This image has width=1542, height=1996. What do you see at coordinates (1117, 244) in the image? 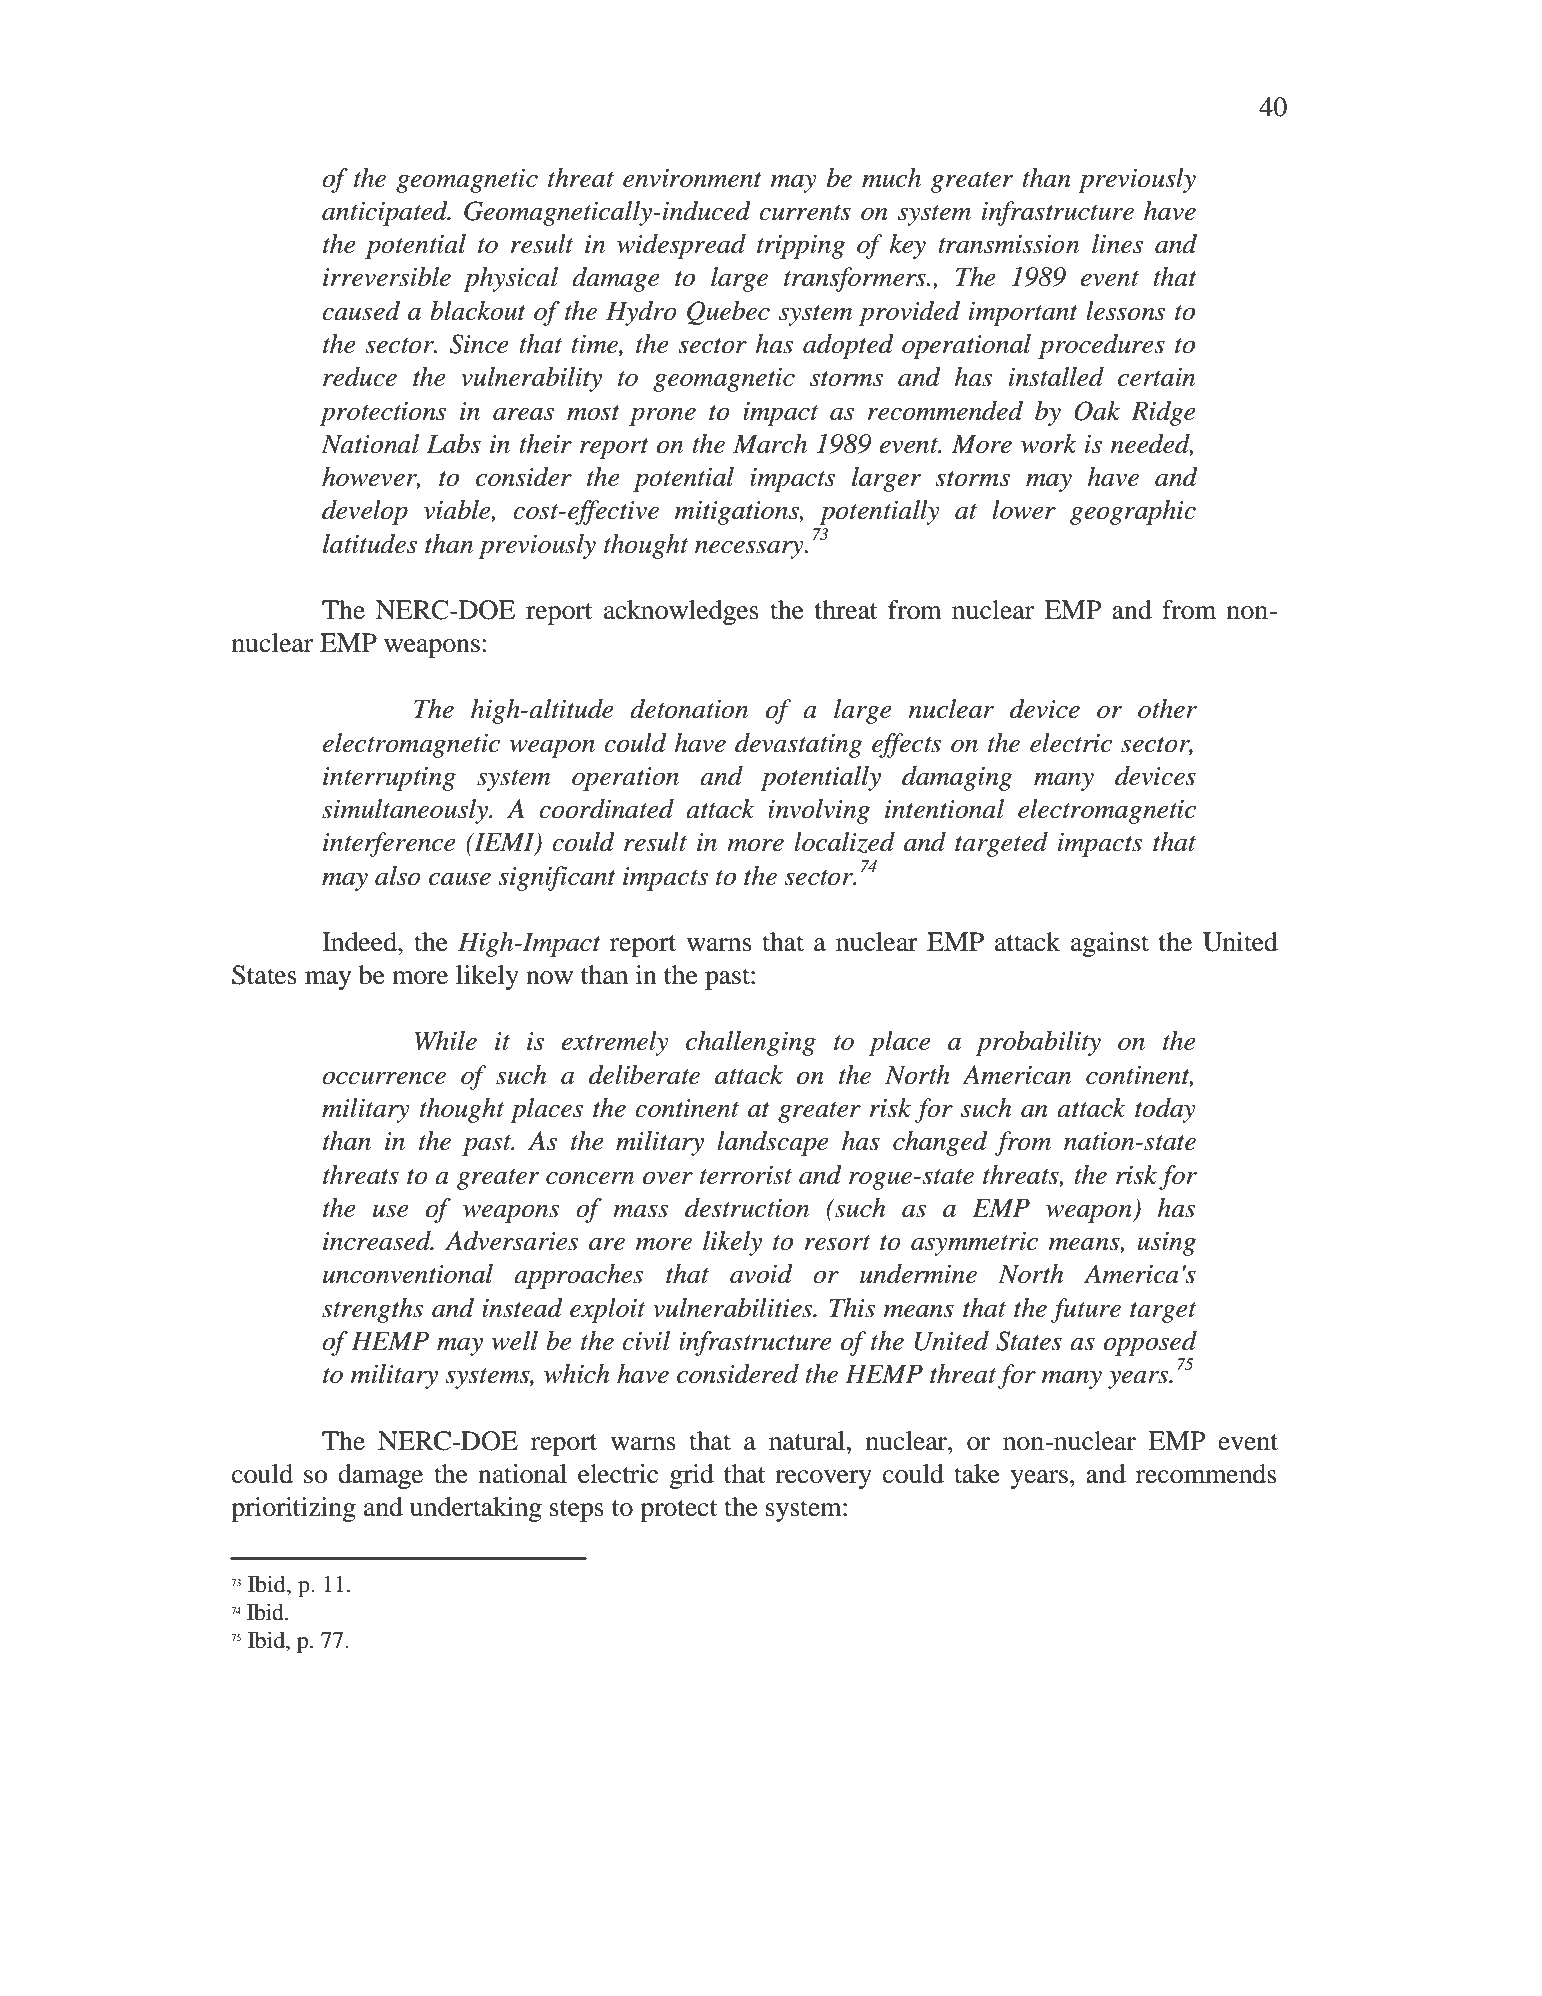
I see `lines` at bounding box center [1117, 244].
